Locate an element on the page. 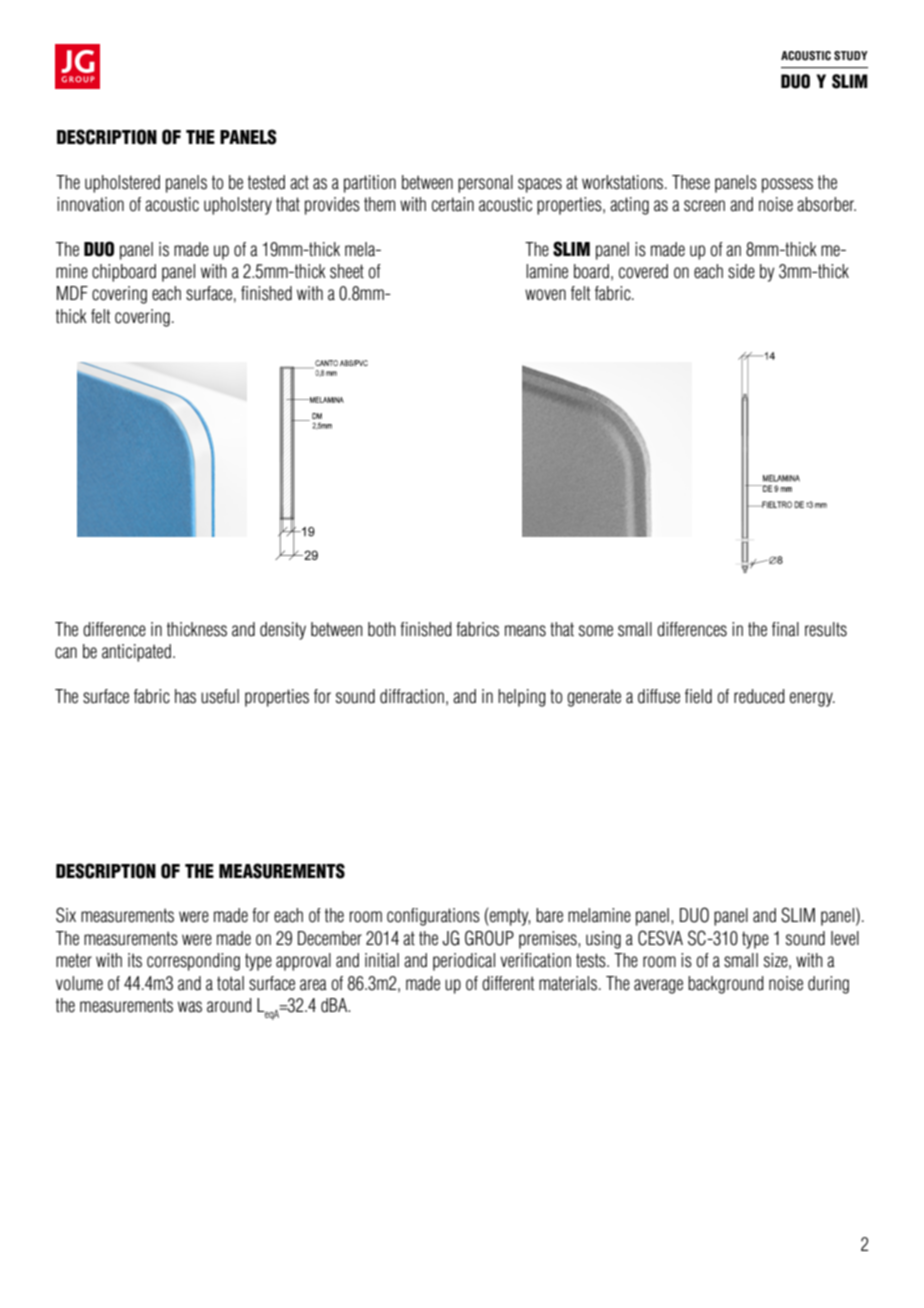 This document has height=1308, width=924. periodical is located at coordinates (464, 962).
